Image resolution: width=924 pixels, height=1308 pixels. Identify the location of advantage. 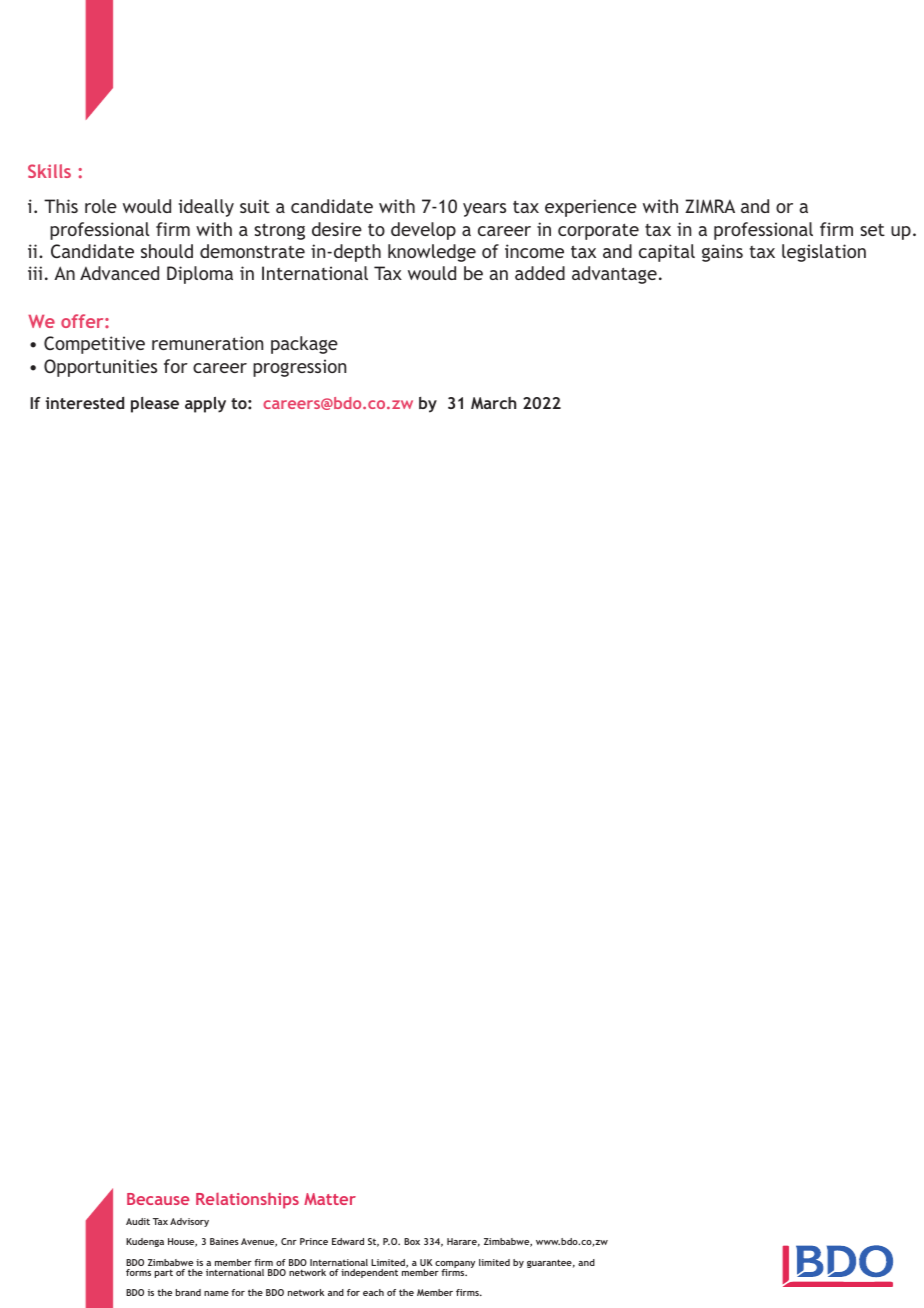
(614, 275).
